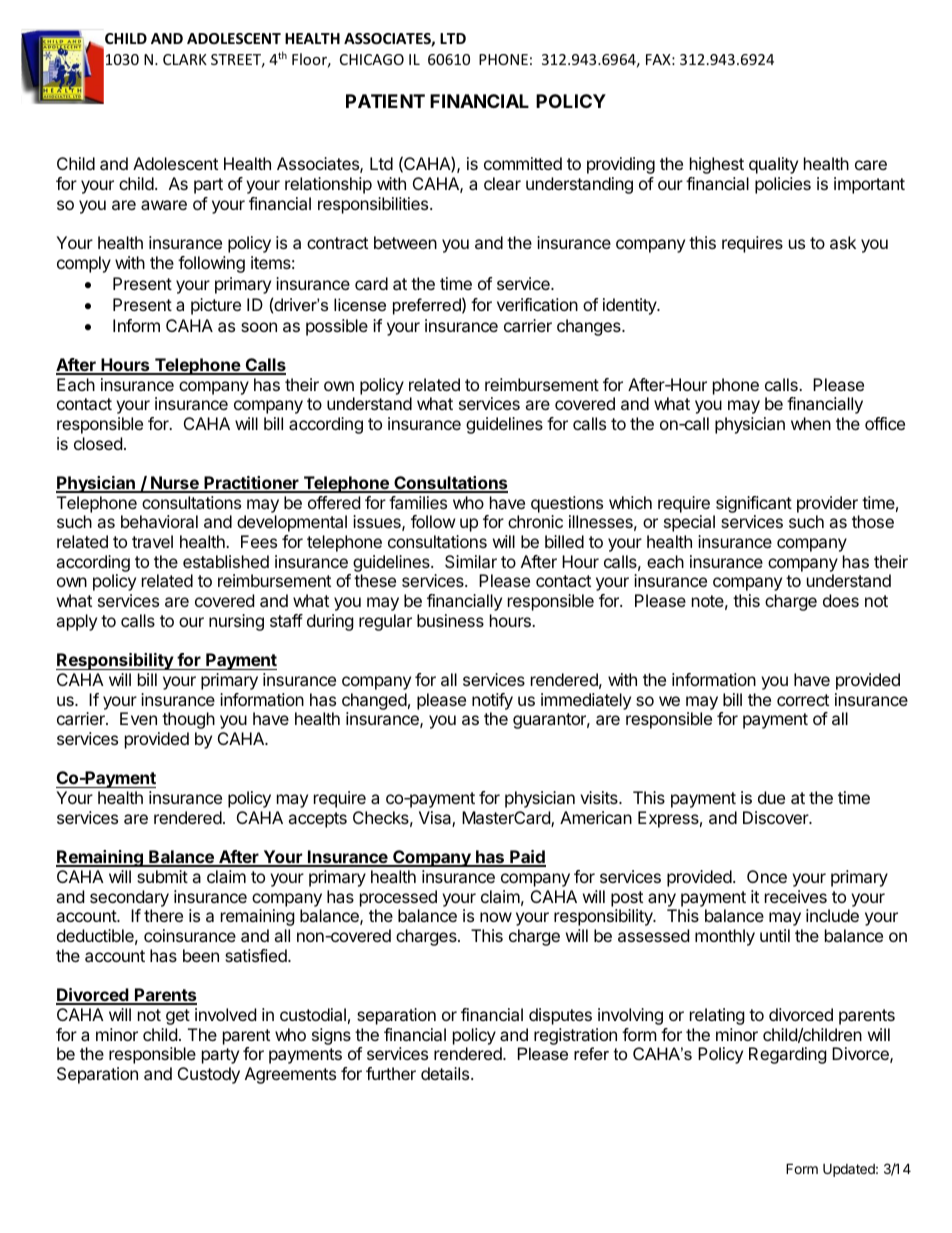 This page has height=1233, width=952. What do you see at coordinates (152, 541) in the page?
I see `travel` at bounding box center [152, 541].
